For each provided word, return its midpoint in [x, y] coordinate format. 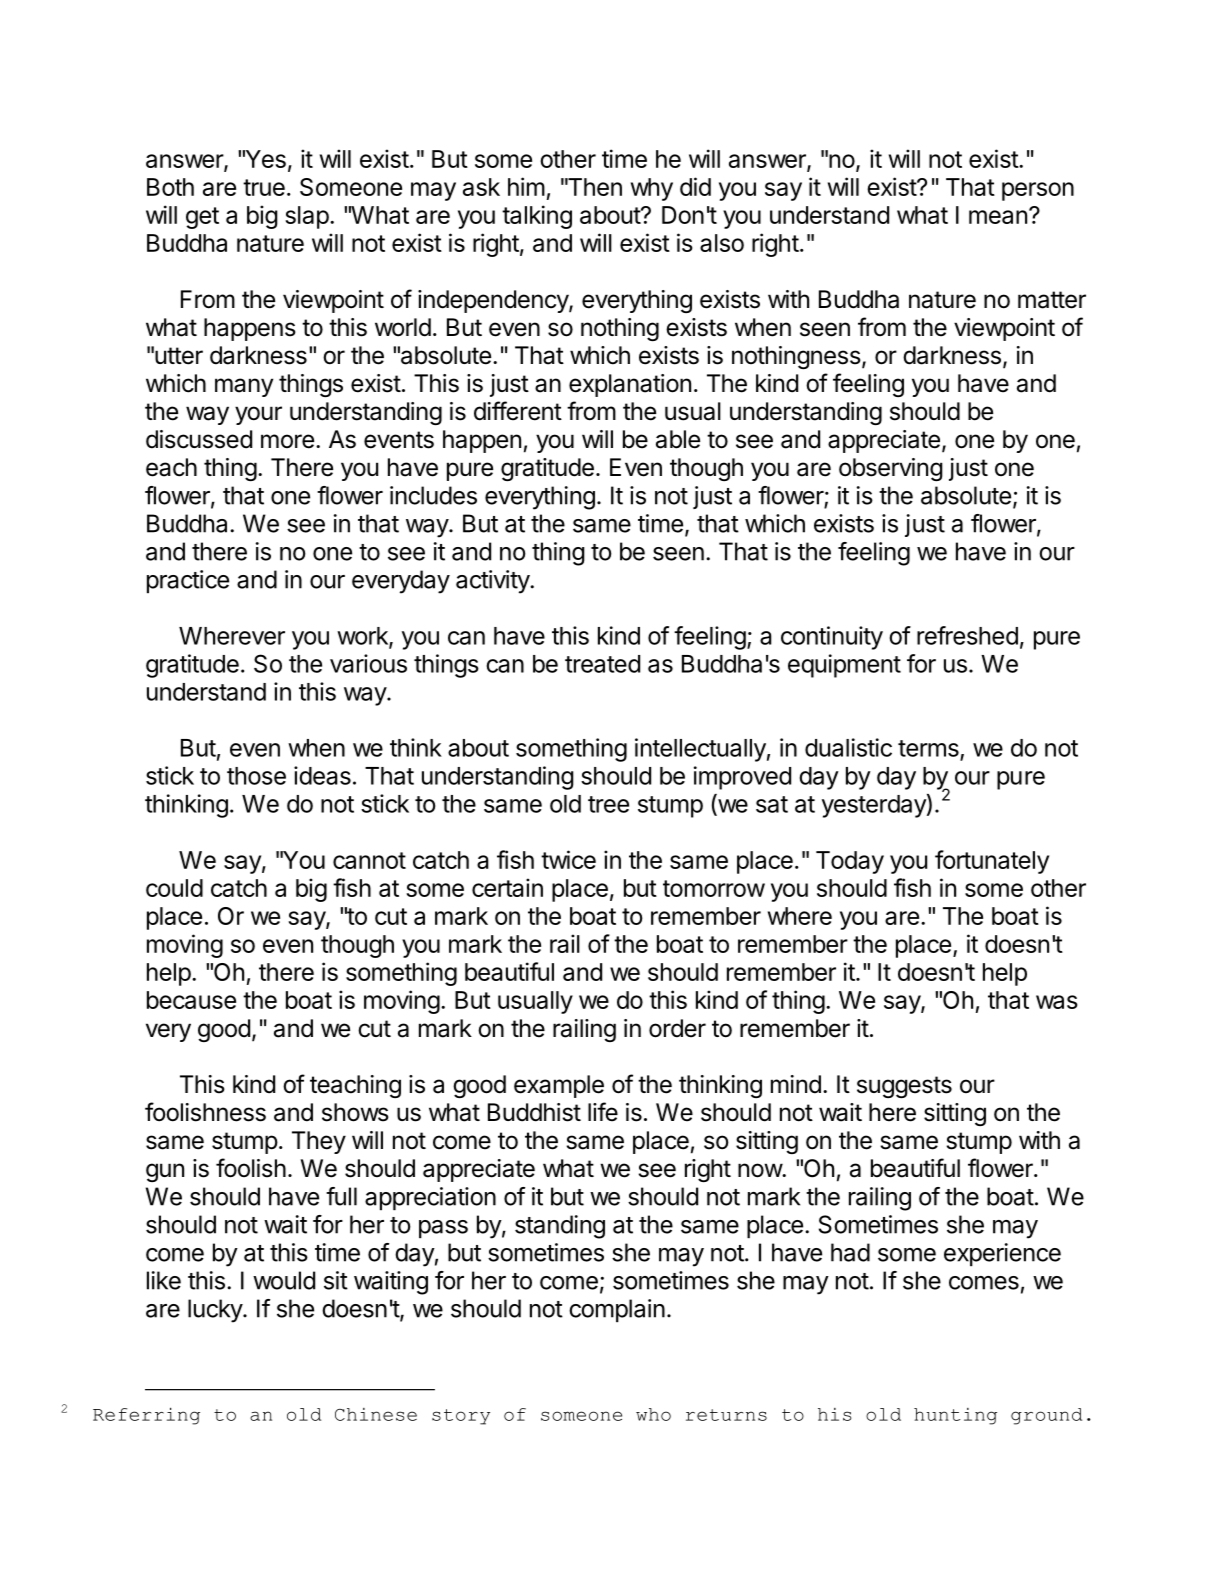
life [603, 1112]
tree [608, 804]
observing [891, 469]
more [287, 441]
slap [307, 217]
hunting [955, 1416]
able [678, 439]
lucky [216, 1311]
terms [928, 748]
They [319, 1142]
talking [537, 217]
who [653, 1414]
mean [998, 217]
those [256, 776]
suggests [904, 1087]
